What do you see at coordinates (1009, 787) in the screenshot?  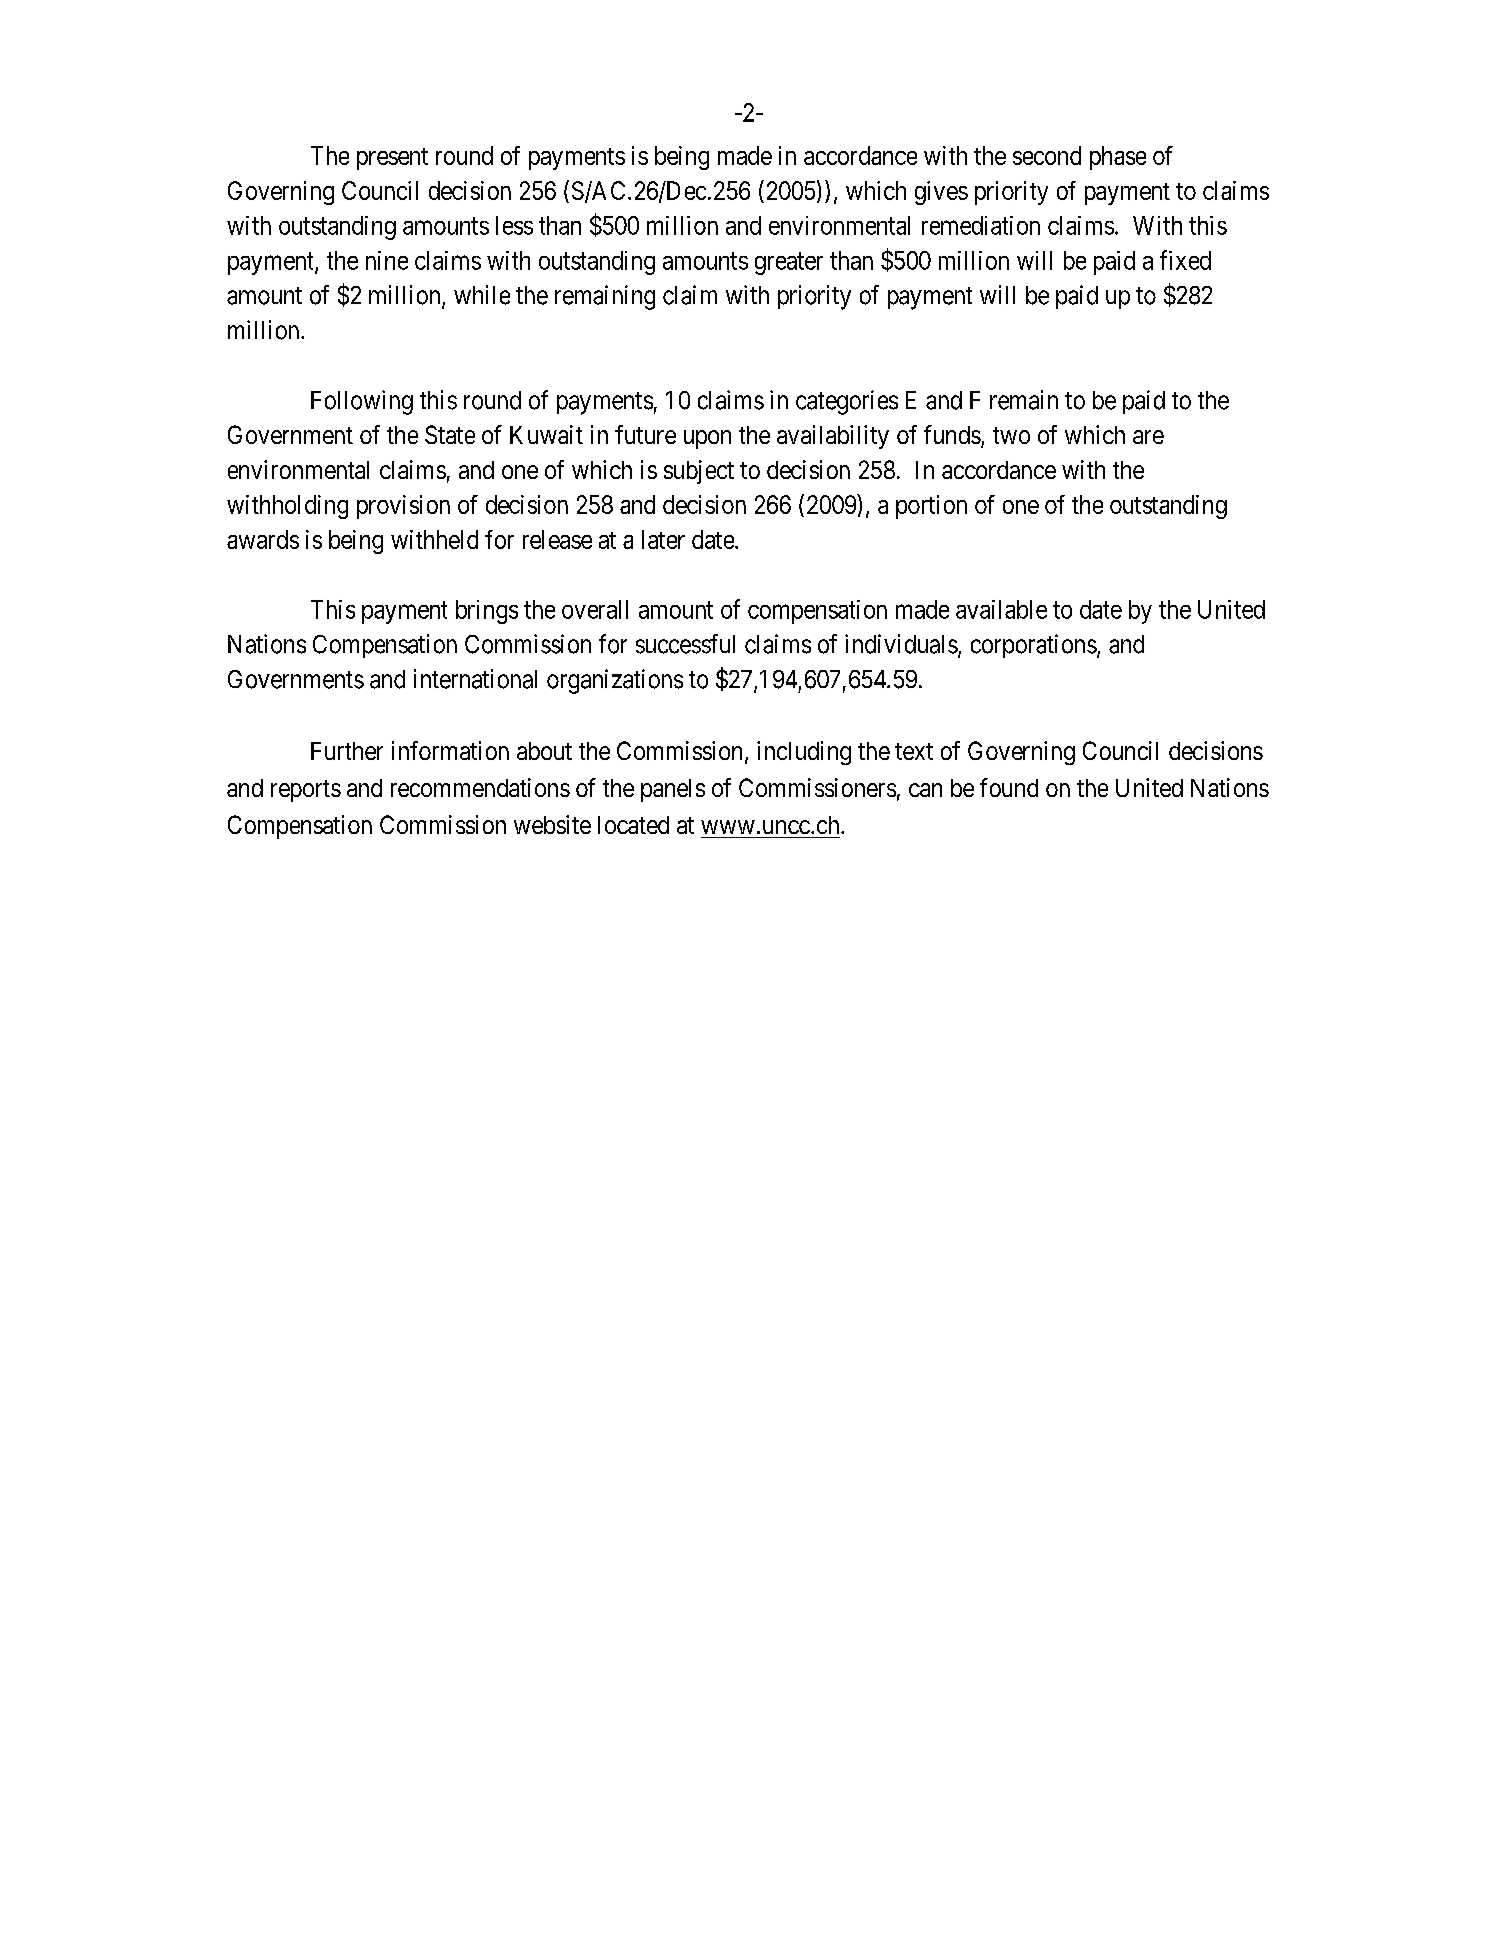 I see `found` at bounding box center [1009, 787].
